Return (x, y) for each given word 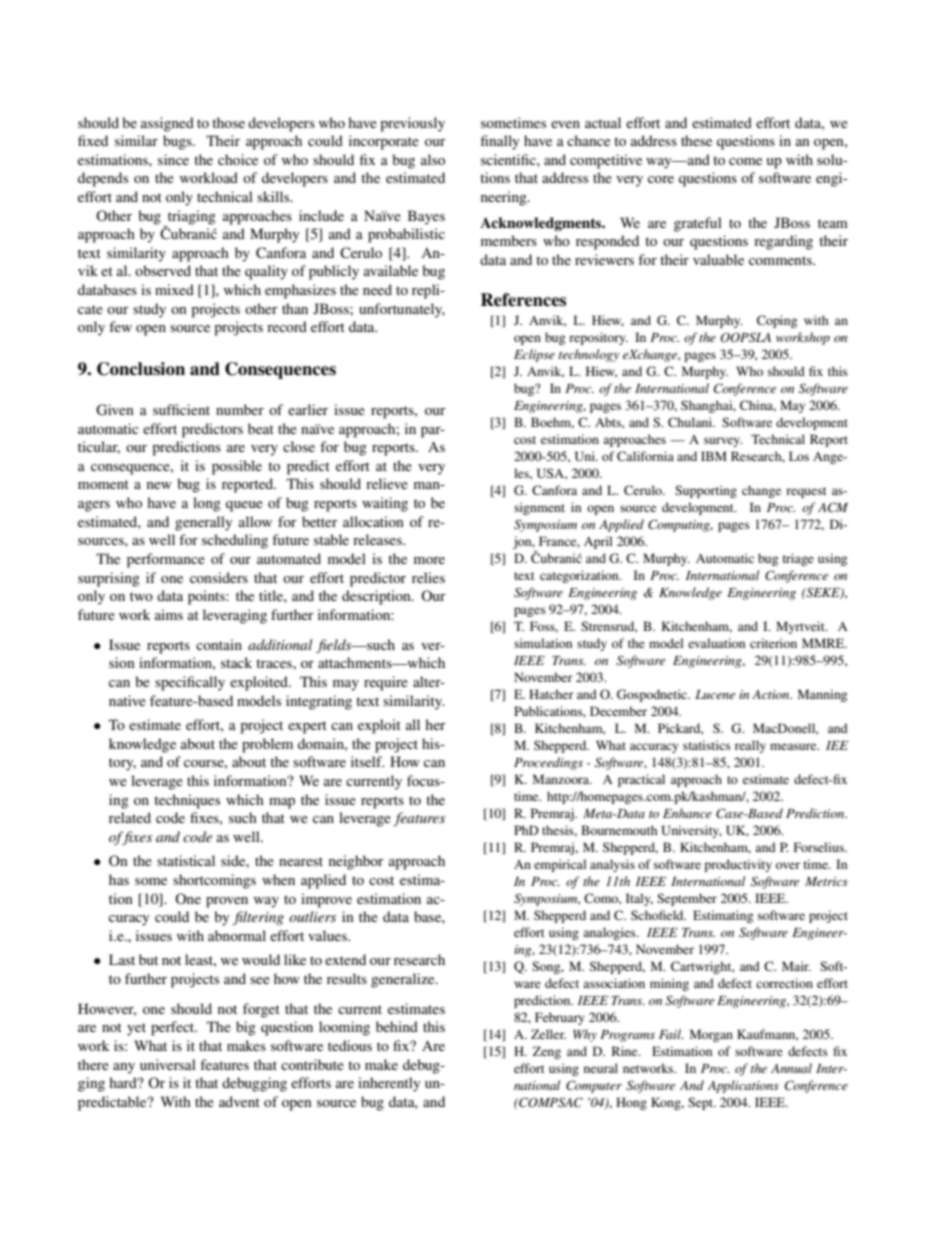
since (173, 159)
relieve (387, 483)
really (750, 746)
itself (367, 761)
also (433, 159)
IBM (714, 456)
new (159, 485)
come (745, 161)
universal (168, 1064)
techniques (187, 801)
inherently (389, 1084)
